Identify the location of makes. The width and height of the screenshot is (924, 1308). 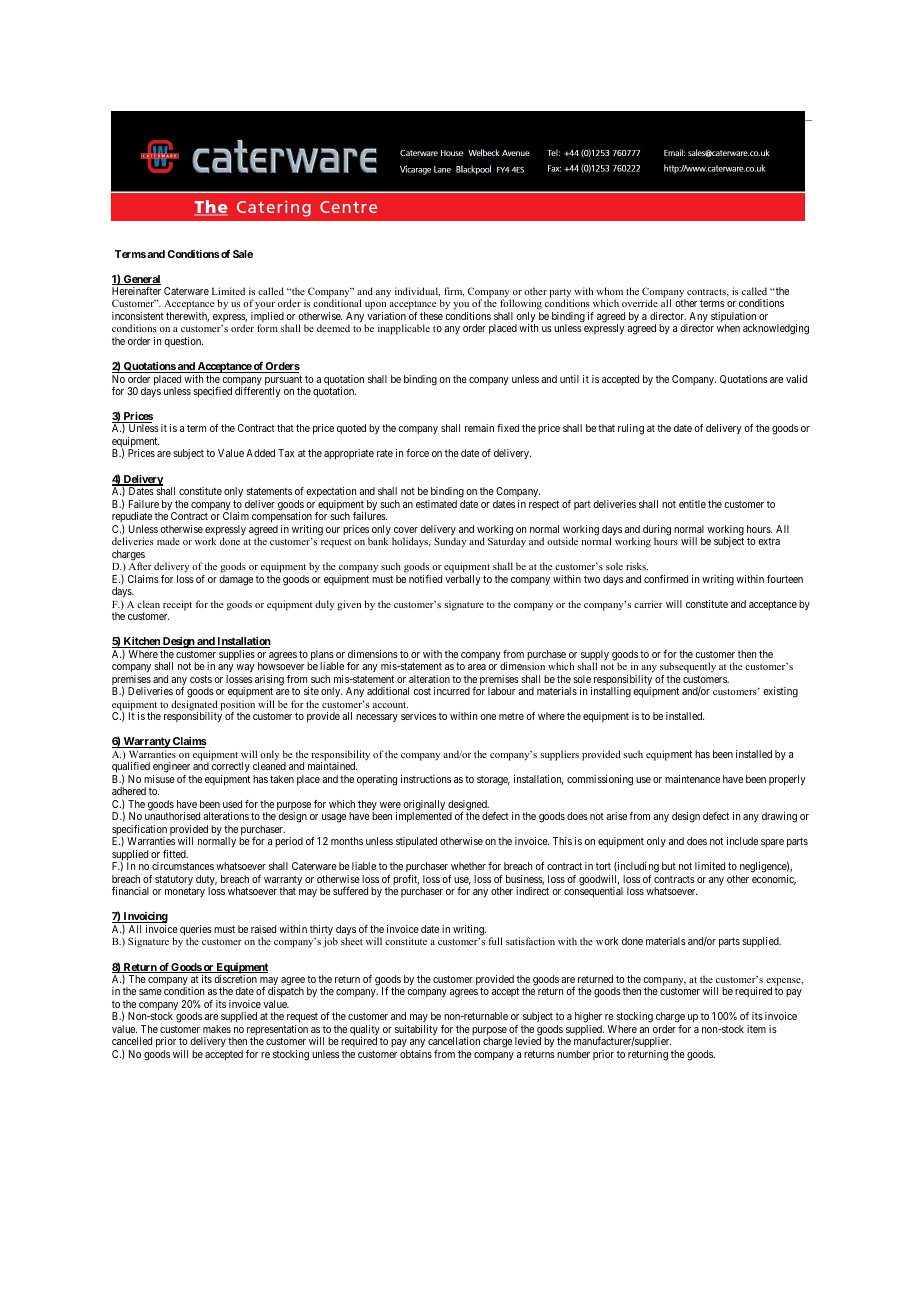
(217, 1029).
